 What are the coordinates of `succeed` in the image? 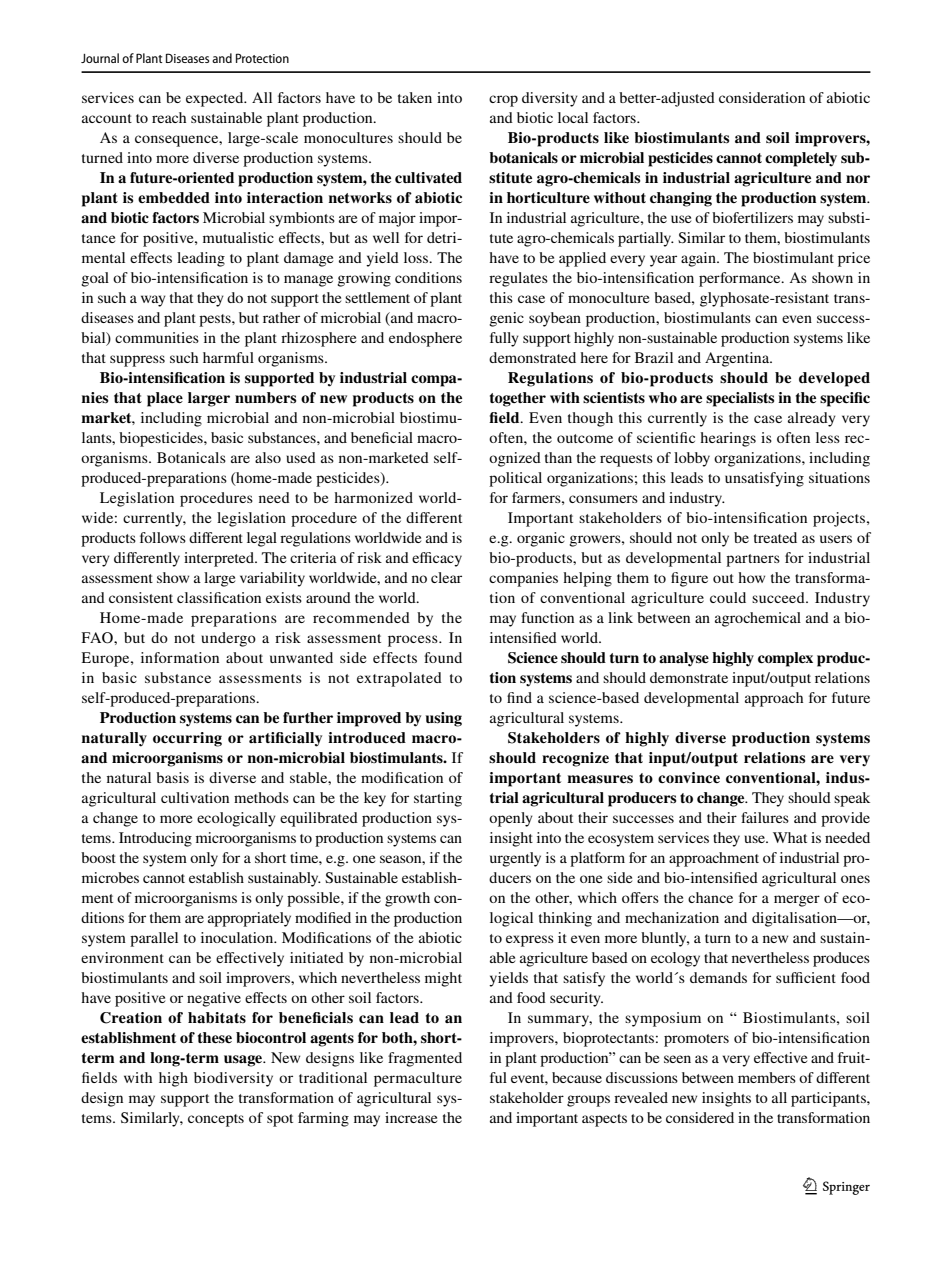 It's located at (779, 597).
